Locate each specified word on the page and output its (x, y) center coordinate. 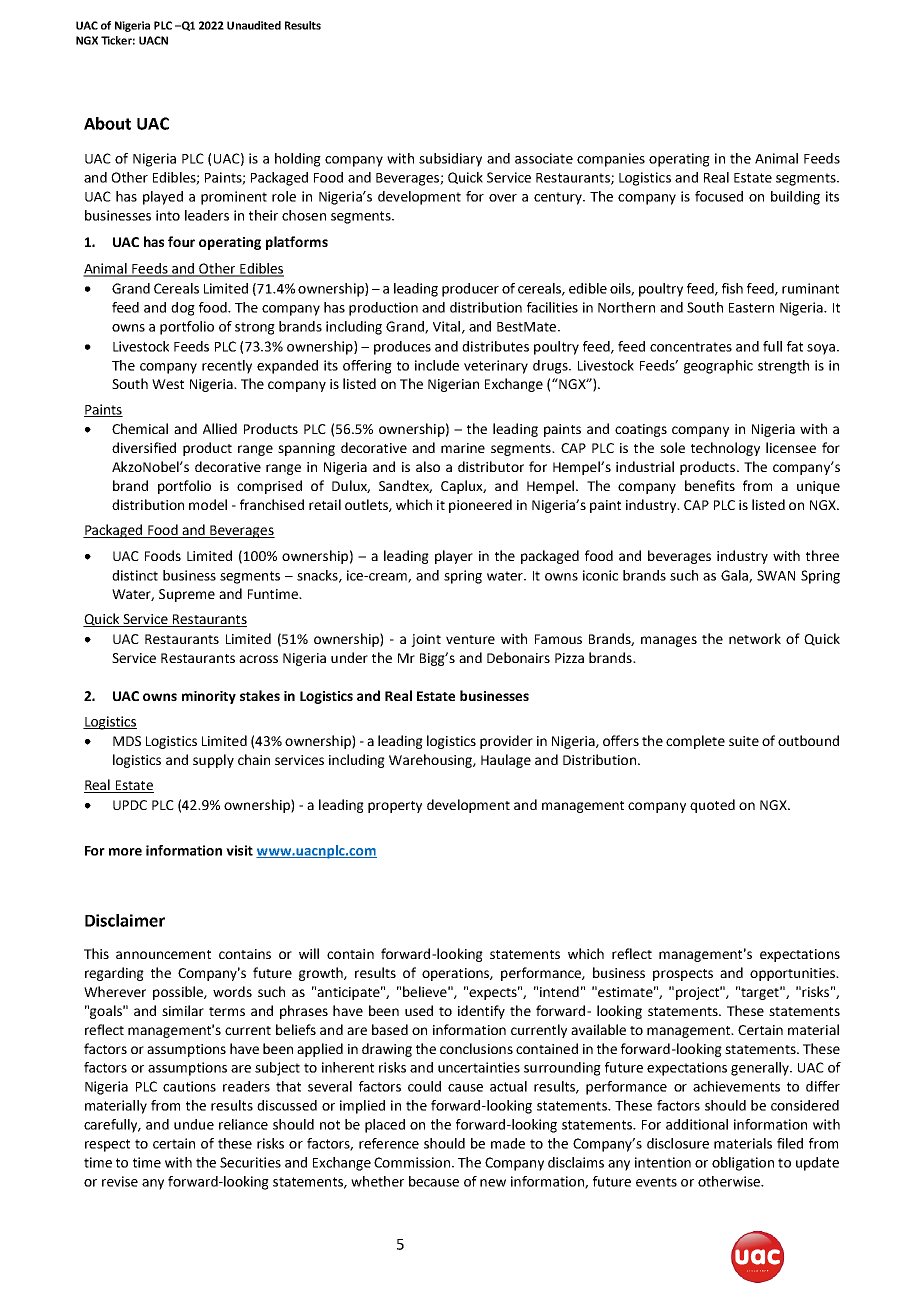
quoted (712, 806)
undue (194, 1124)
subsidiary (450, 160)
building (795, 198)
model (208, 504)
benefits (710, 485)
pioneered (480, 506)
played (163, 198)
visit (239, 850)
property (395, 807)
